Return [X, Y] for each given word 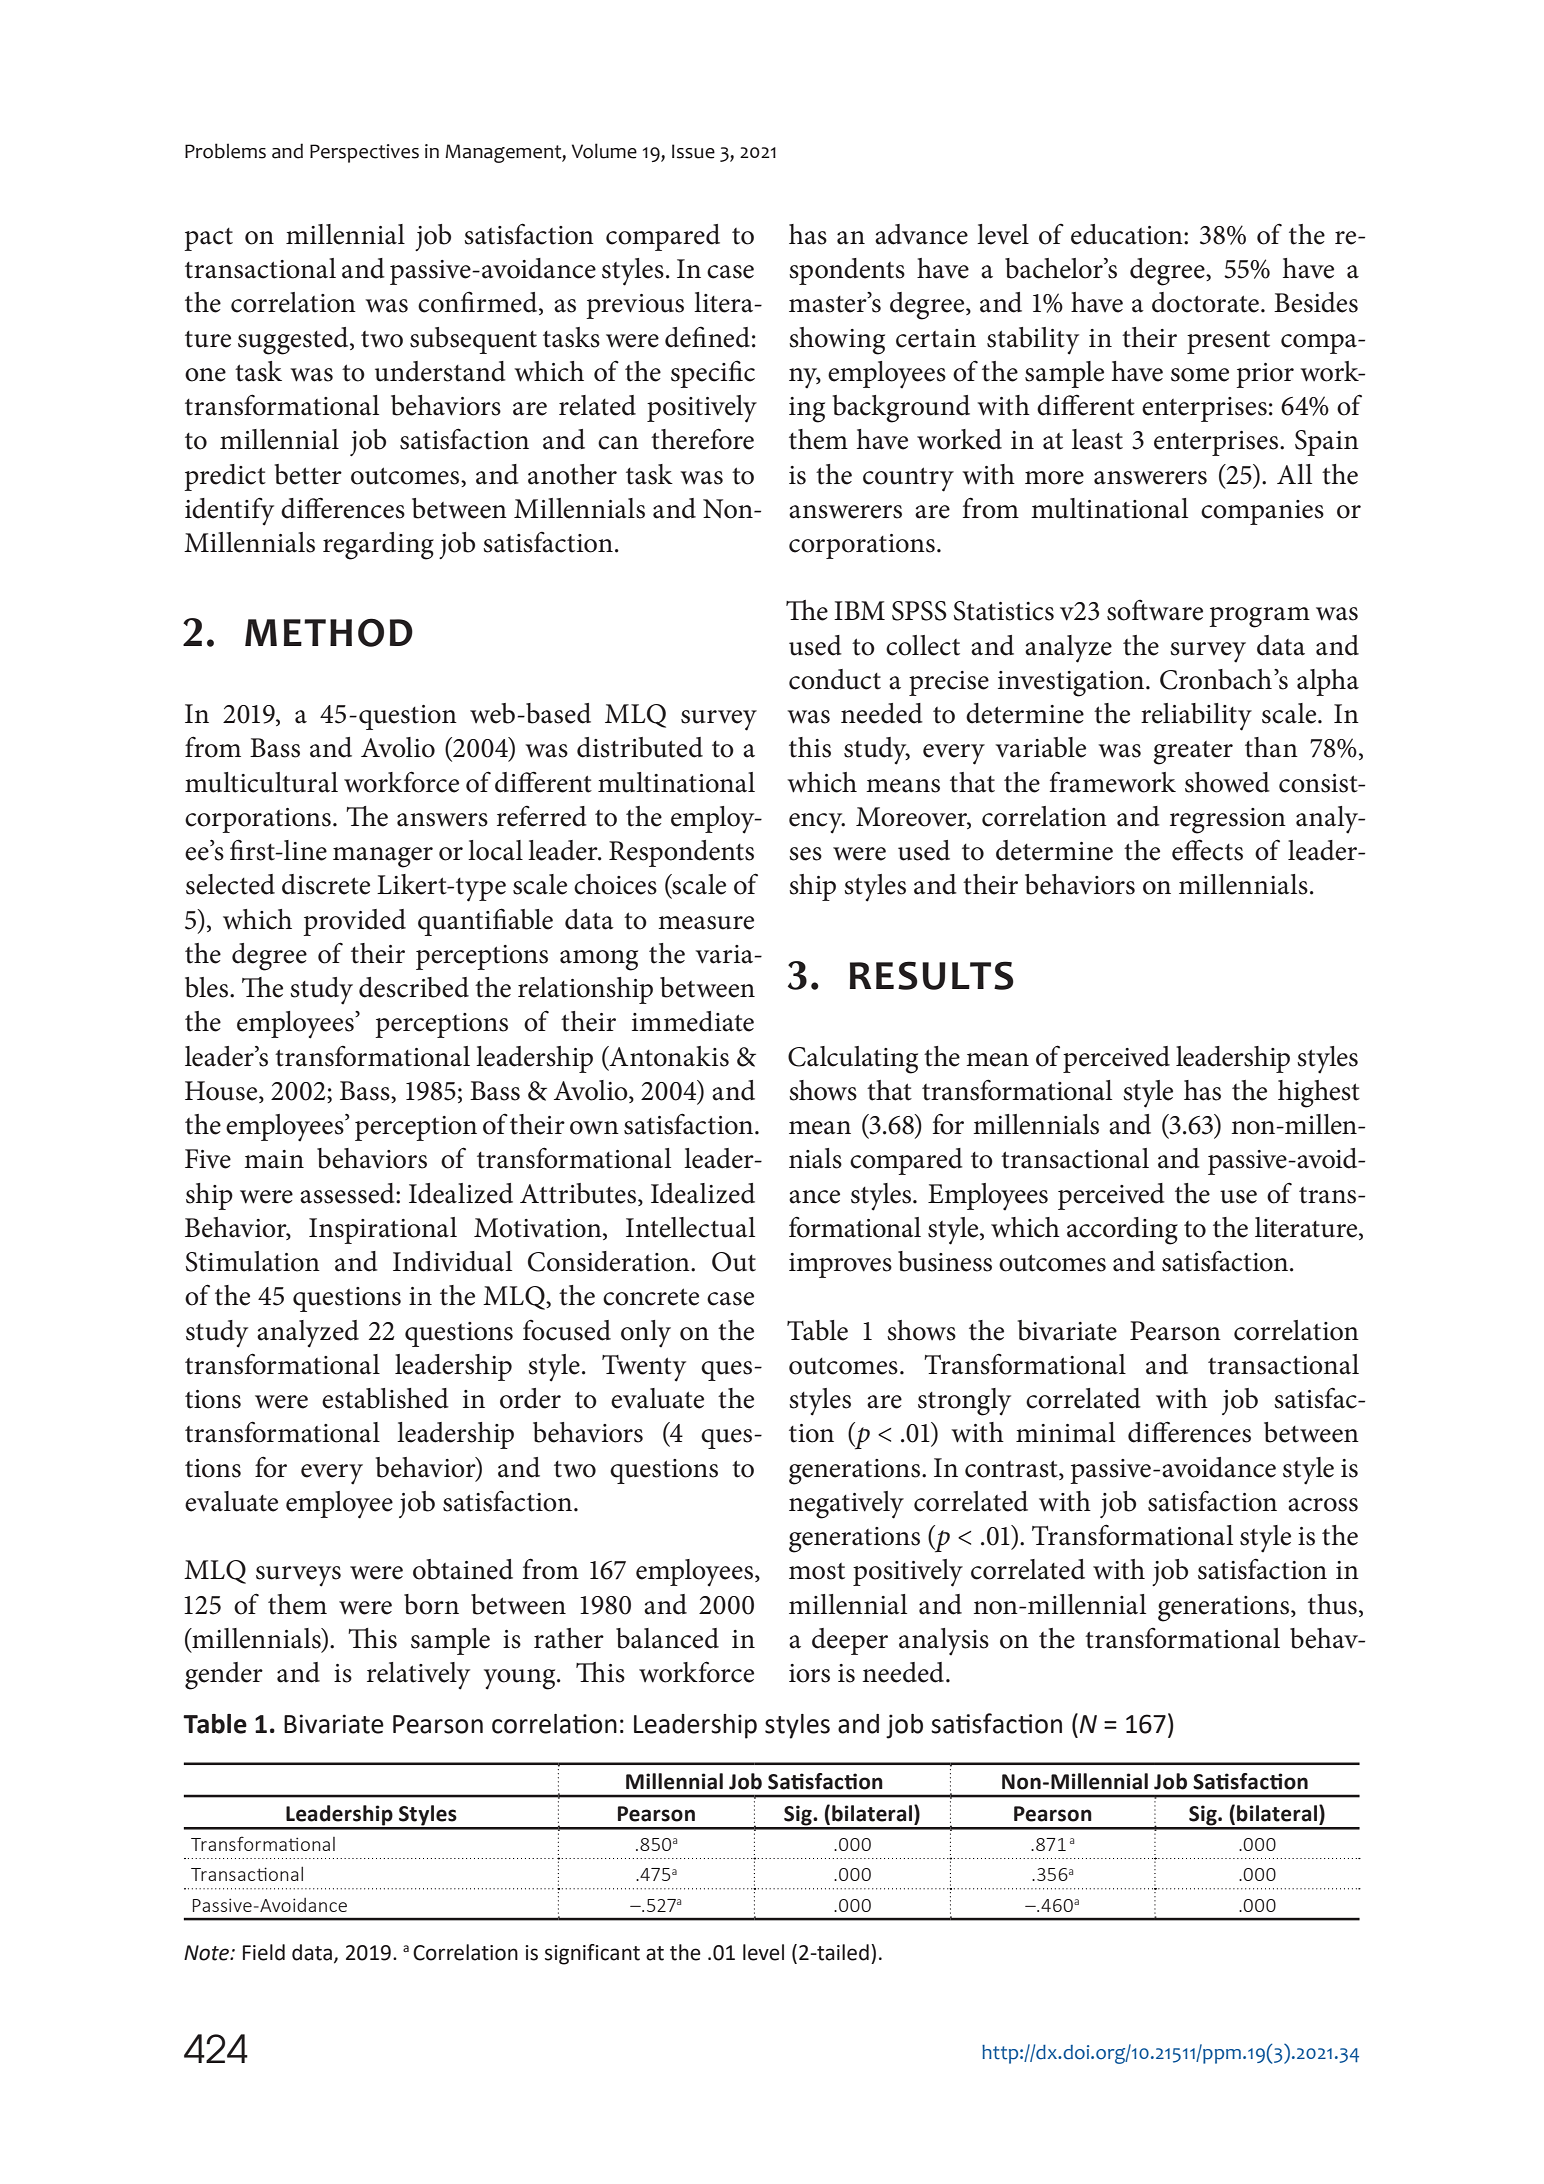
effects [1207, 850]
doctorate [1207, 302]
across [1323, 1505]
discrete [326, 884]
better [308, 474]
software [1155, 610]
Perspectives [364, 153]
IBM [859, 610]
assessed [348, 1193]
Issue [693, 151]
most [817, 1571]
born [431, 1604]
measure [706, 923]
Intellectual [690, 1227]
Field [264, 1952]
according [1122, 1231]
